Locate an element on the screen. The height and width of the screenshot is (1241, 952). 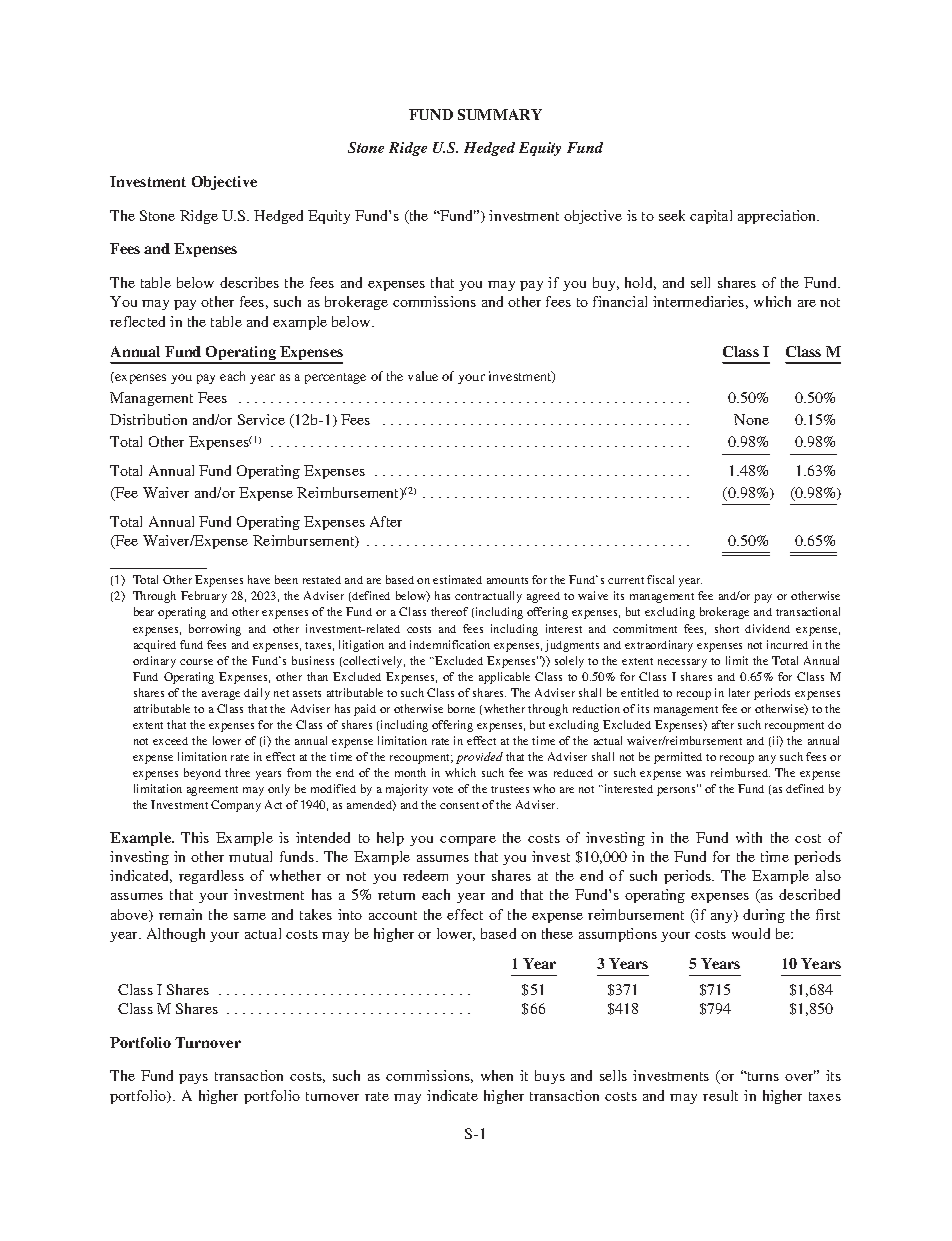
beyond is located at coordinates (202, 774).
